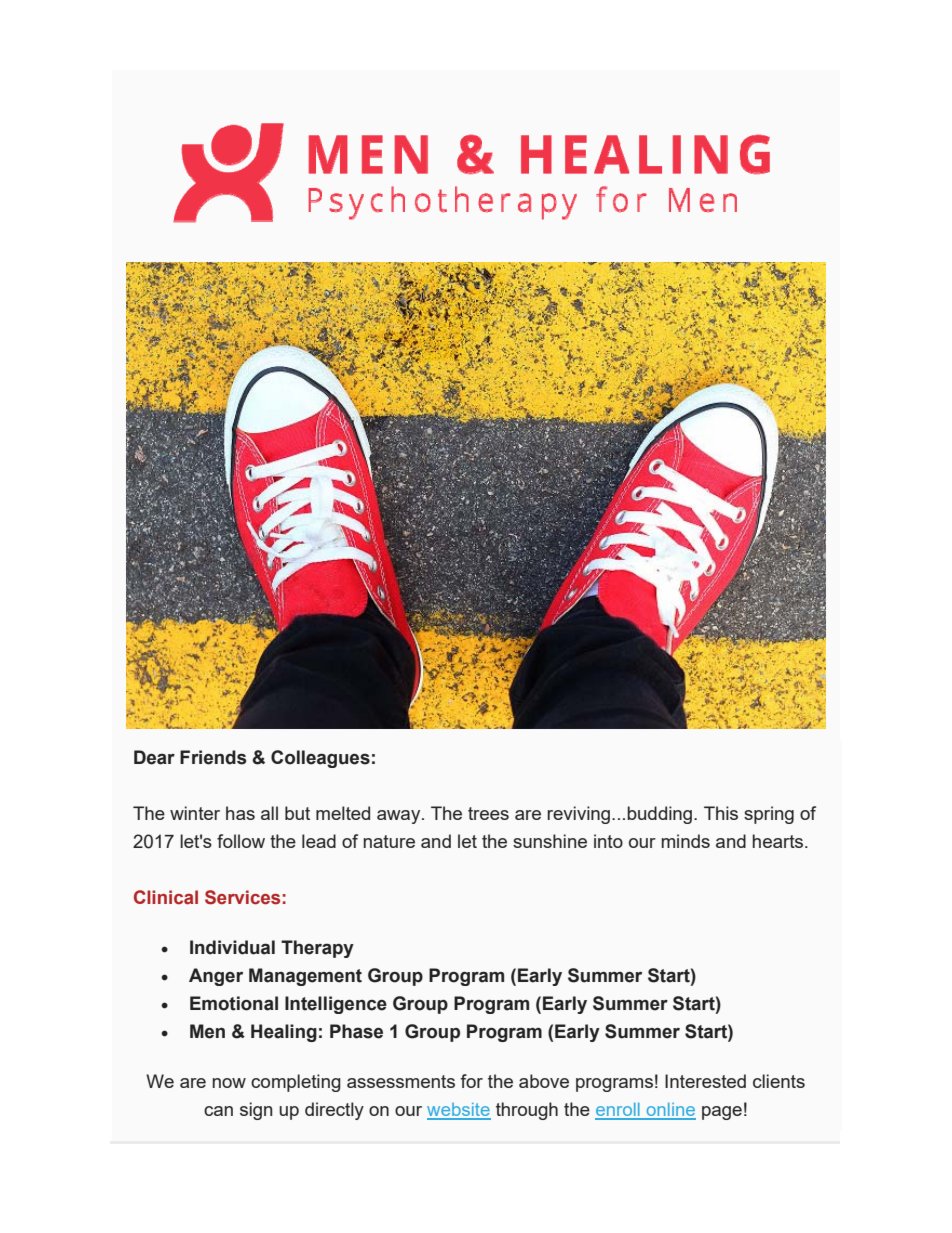  Describe the element at coordinates (389, 841) in the document. I see `nature` at that location.
